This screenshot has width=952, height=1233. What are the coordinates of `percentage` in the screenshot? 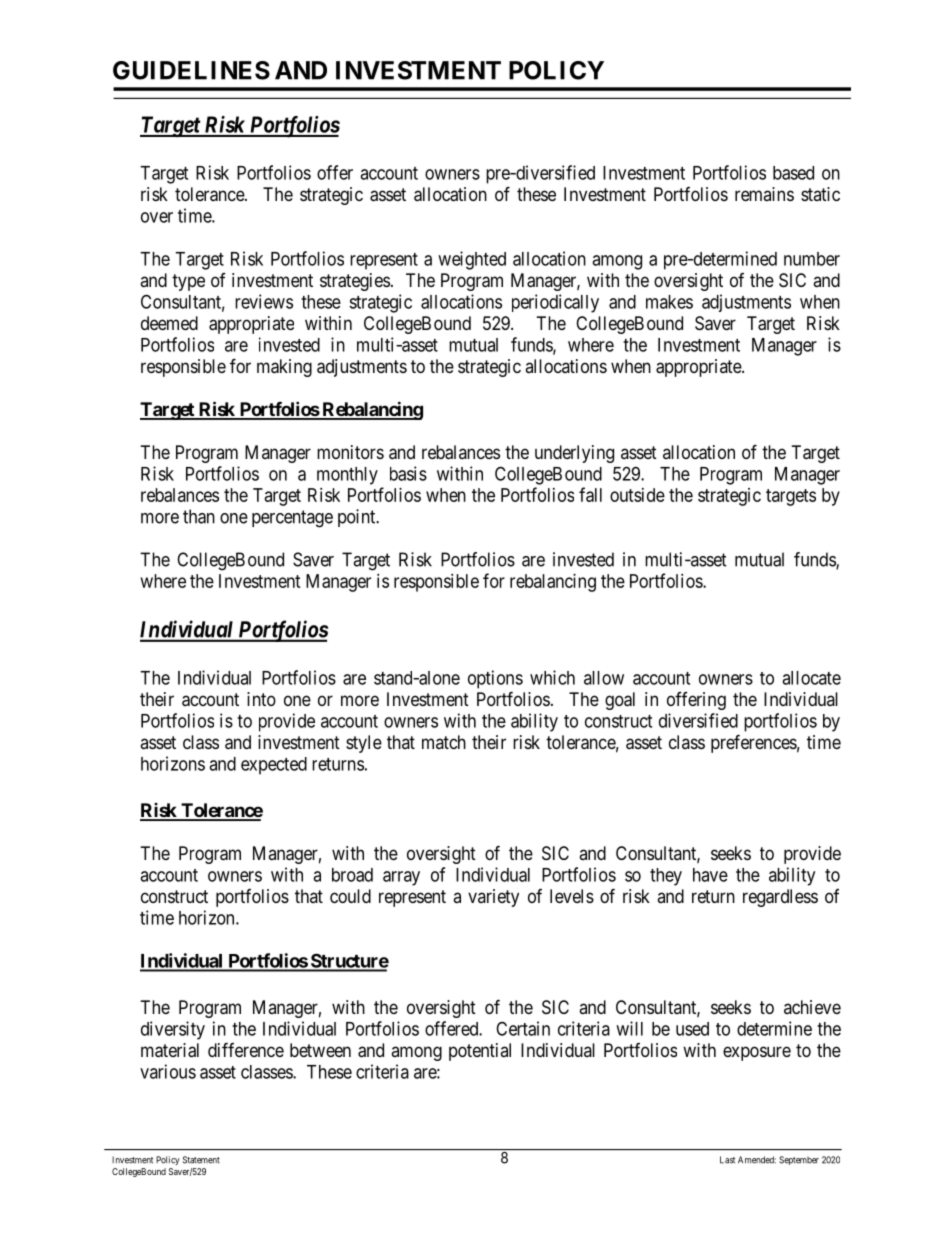 It's located at (292, 519).
